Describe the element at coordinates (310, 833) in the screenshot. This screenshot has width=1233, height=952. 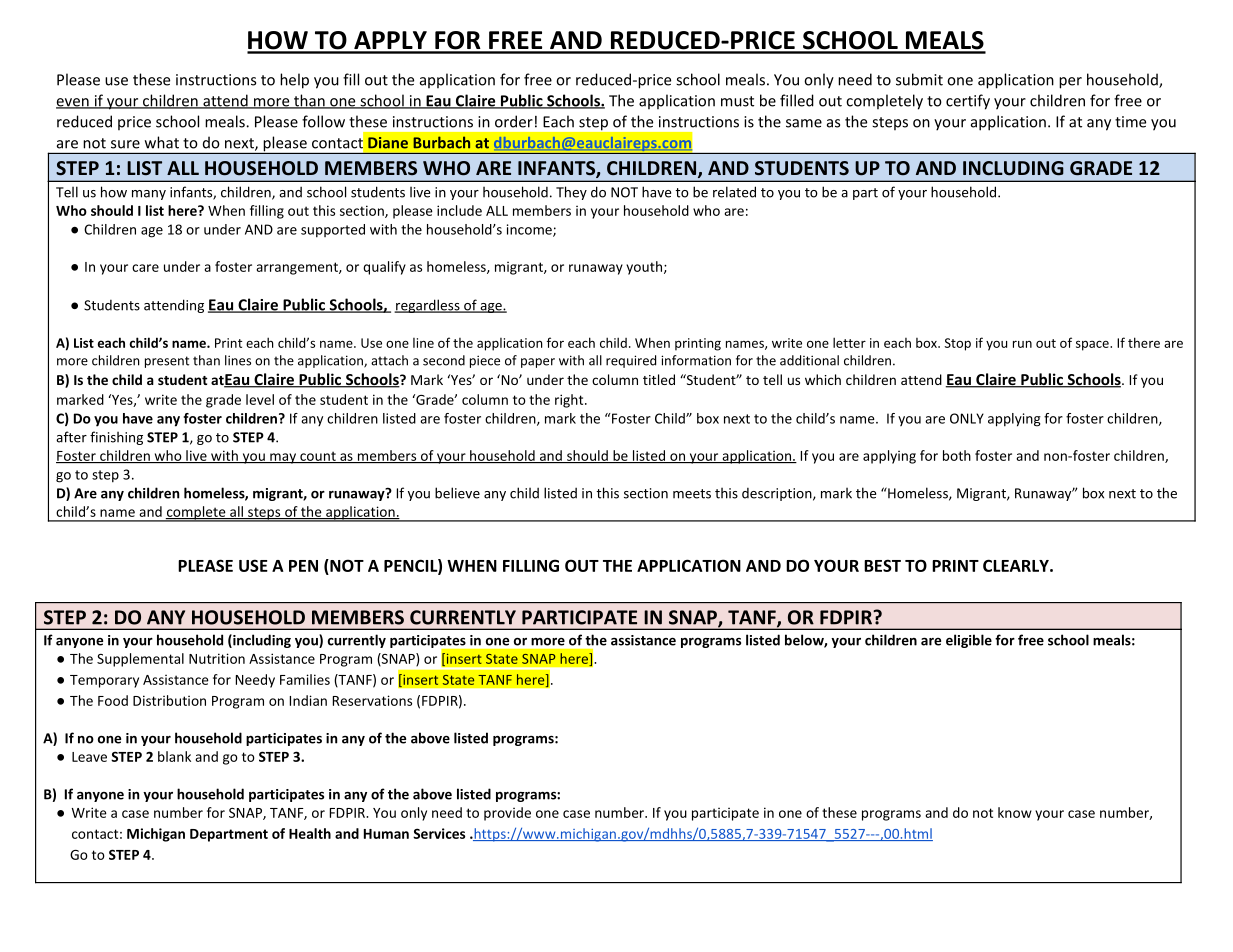
I see `Health` at that location.
